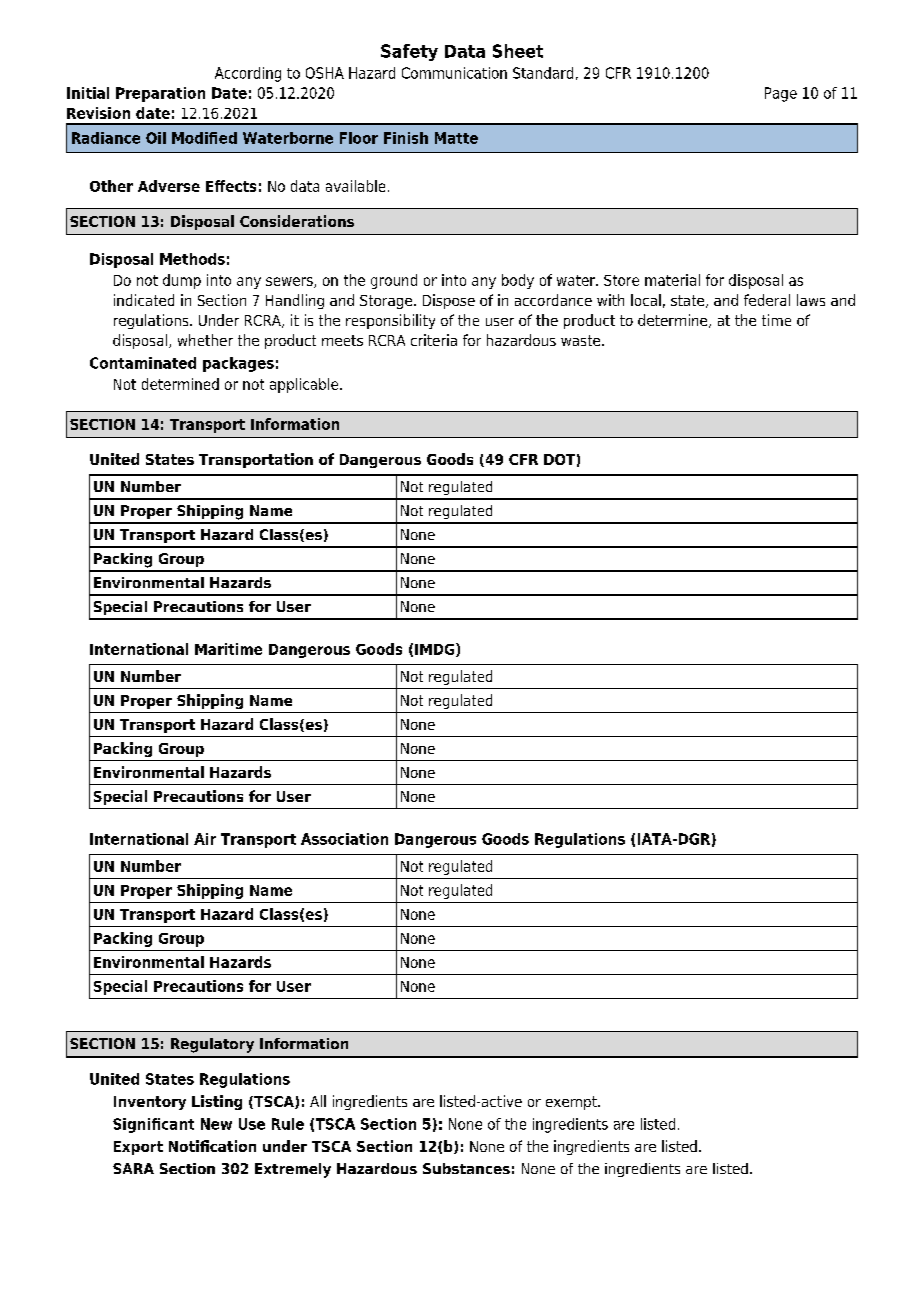 The height and width of the image is (1308, 924). What do you see at coordinates (454, 73) in the image?
I see `Communication` at bounding box center [454, 73].
